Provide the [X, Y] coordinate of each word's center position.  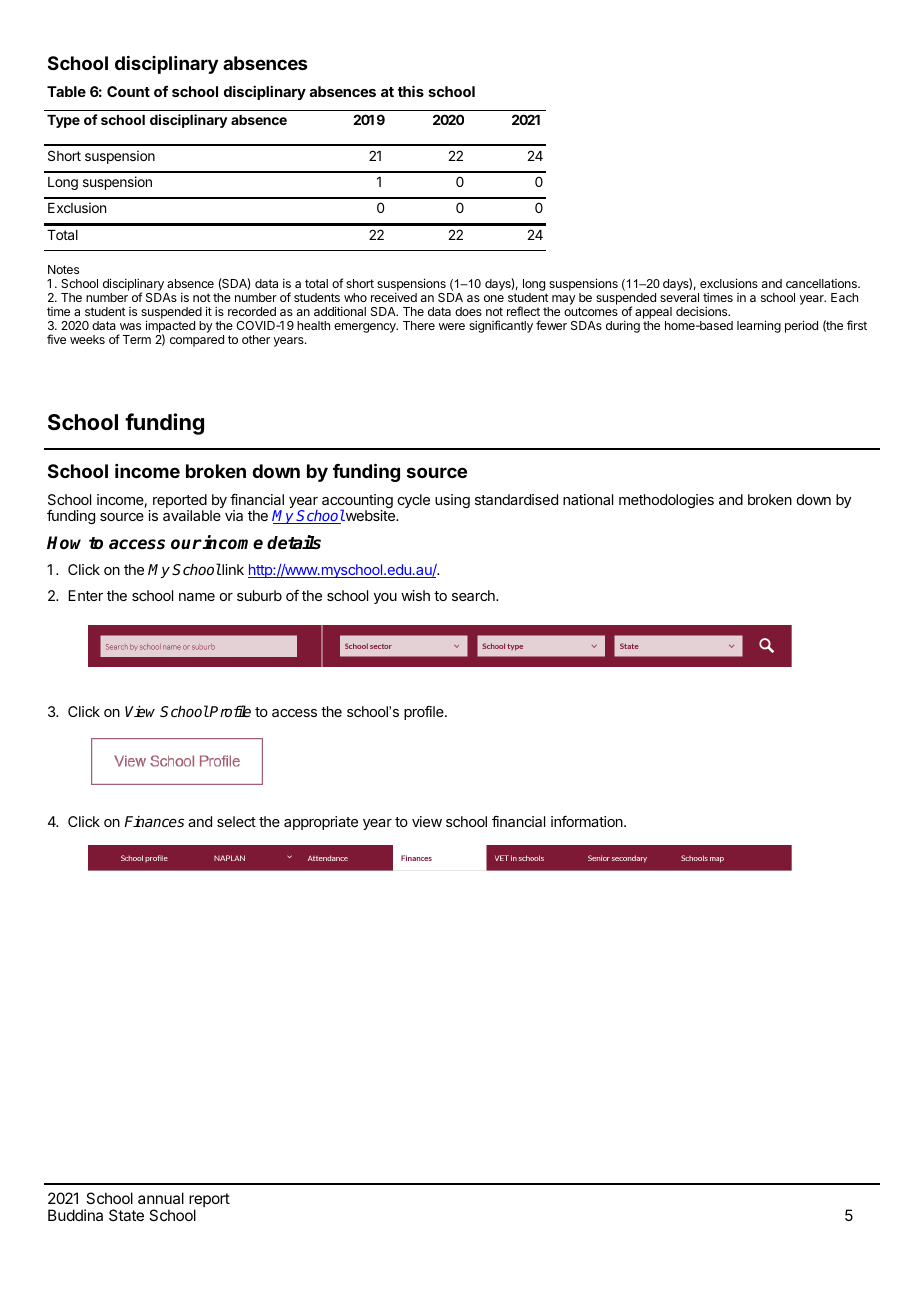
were [452, 326]
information [588, 821]
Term [137, 339]
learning [759, 326]
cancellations [822, 283]
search [474, 595]
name [197, 597]
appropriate [321, 823]
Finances [154, 821]
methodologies [666, 501]
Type [63, 121]
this [411, 91]
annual [161, 1198]
